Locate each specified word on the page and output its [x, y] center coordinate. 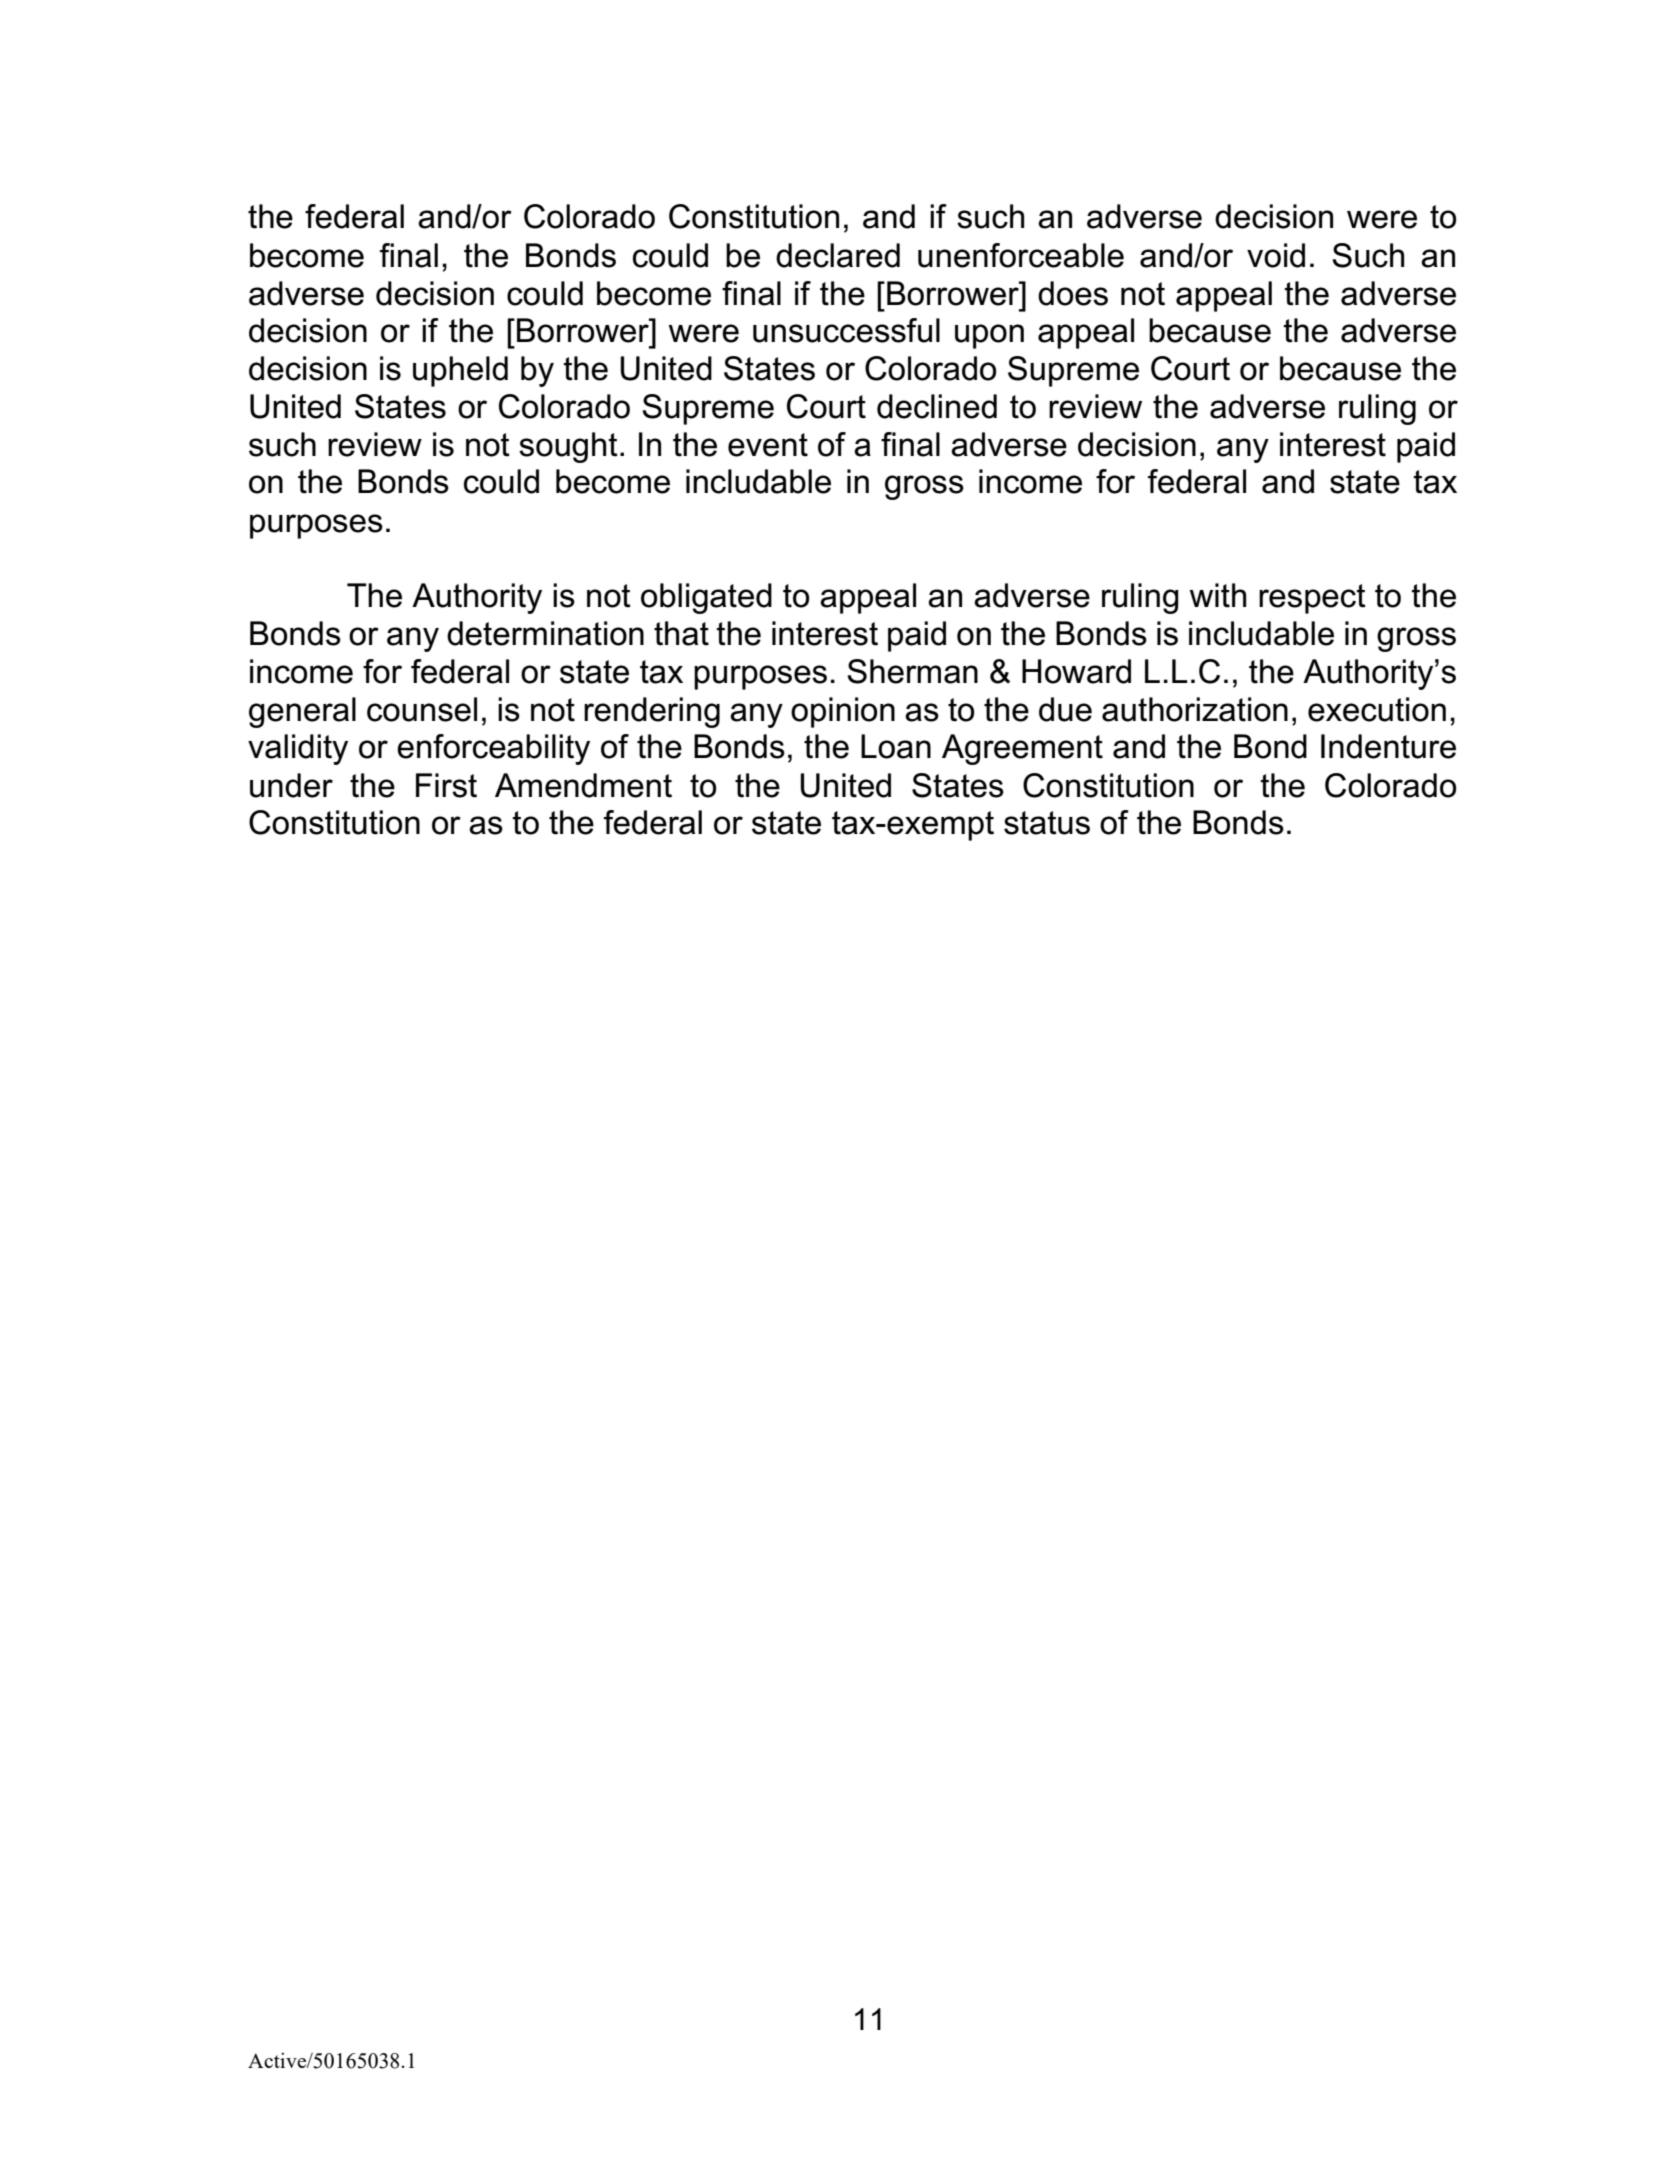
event [768, 445]
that [681, 633]
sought [568, 447]
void [1276, 255]
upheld [460, 371]
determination [545, 633]
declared [838, 255]
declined [937, 406]
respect [1312, 599]
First [446, 785]
